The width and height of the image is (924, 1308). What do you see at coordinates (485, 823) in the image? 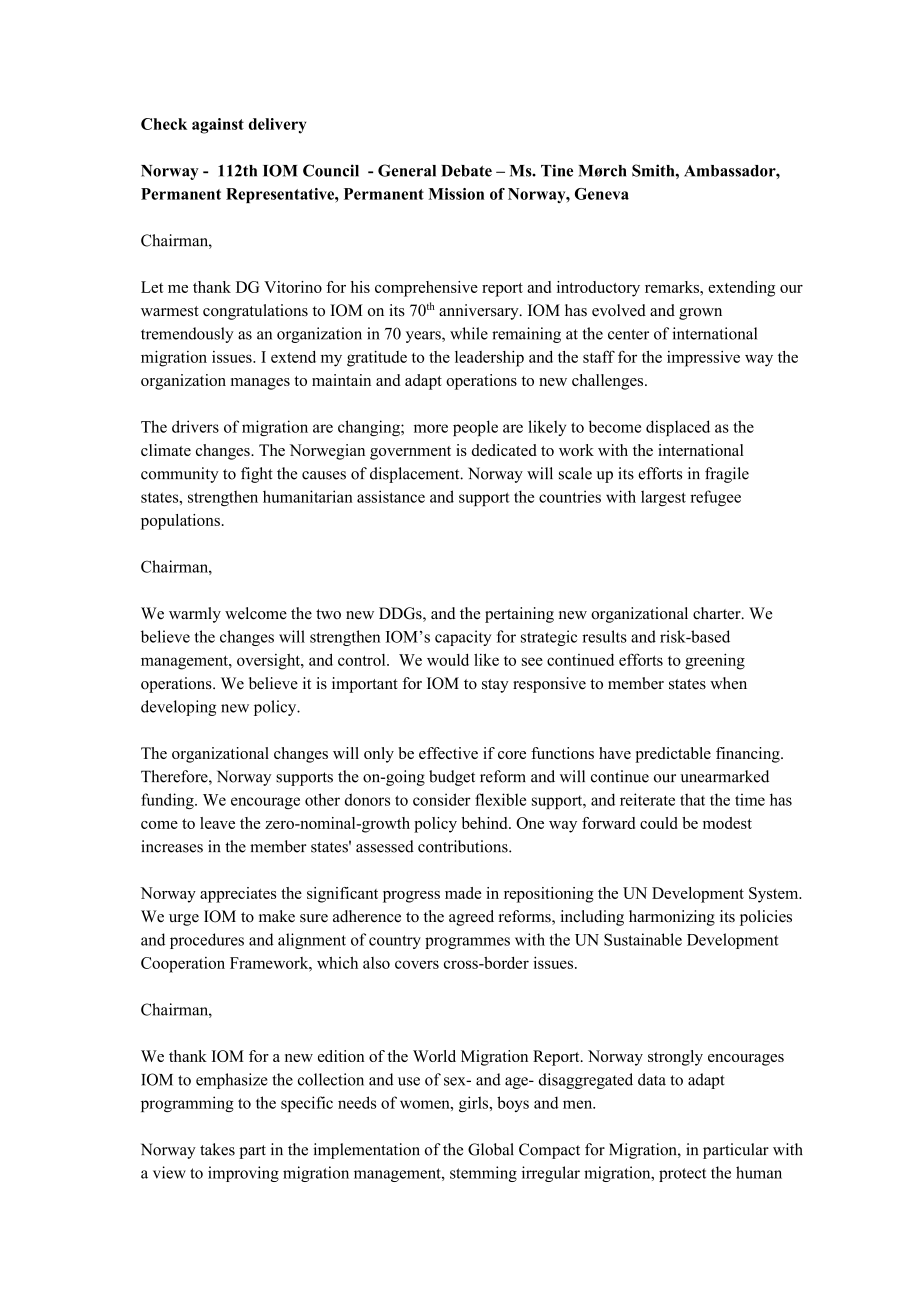
I see `behind` at bounding box center [485, 823].
